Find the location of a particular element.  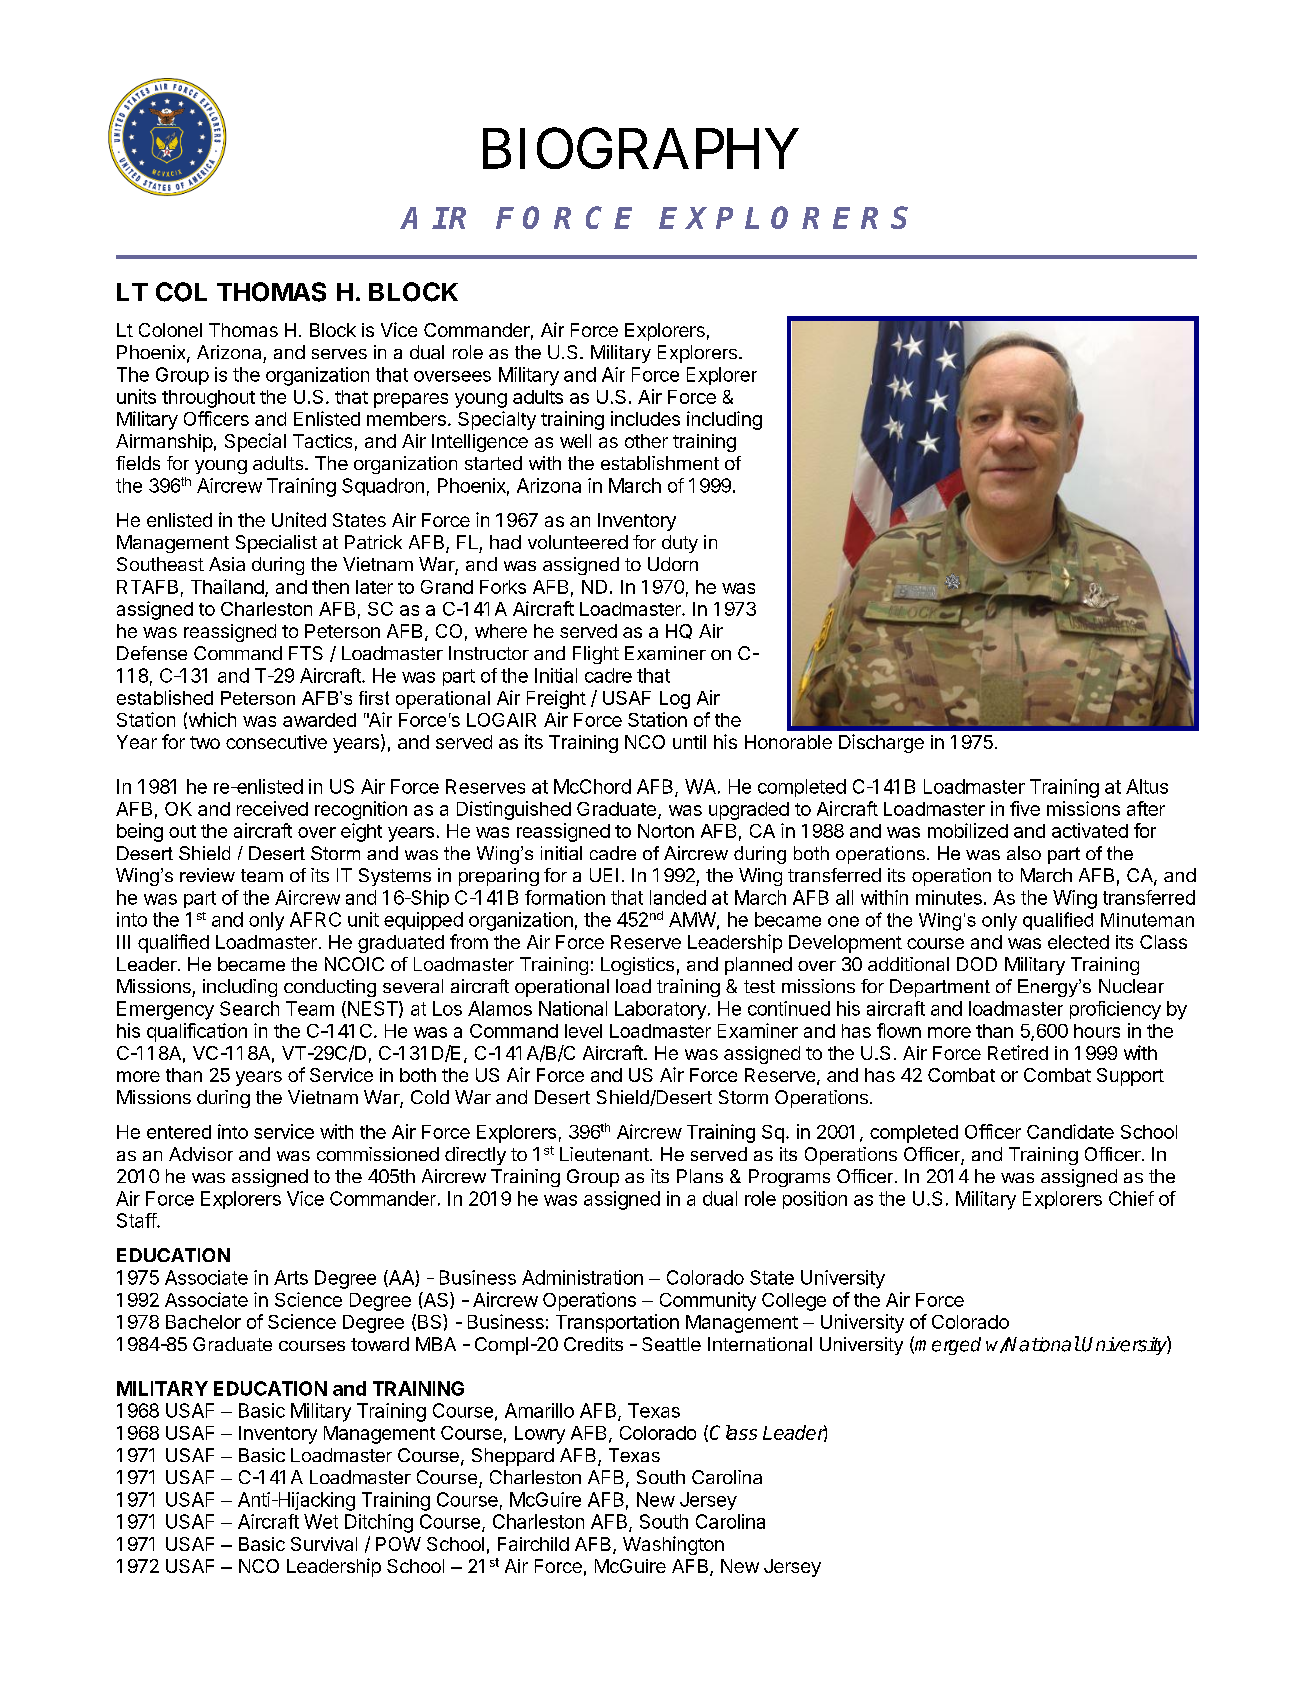

Advisor is located at coordinates (201, 1154).
